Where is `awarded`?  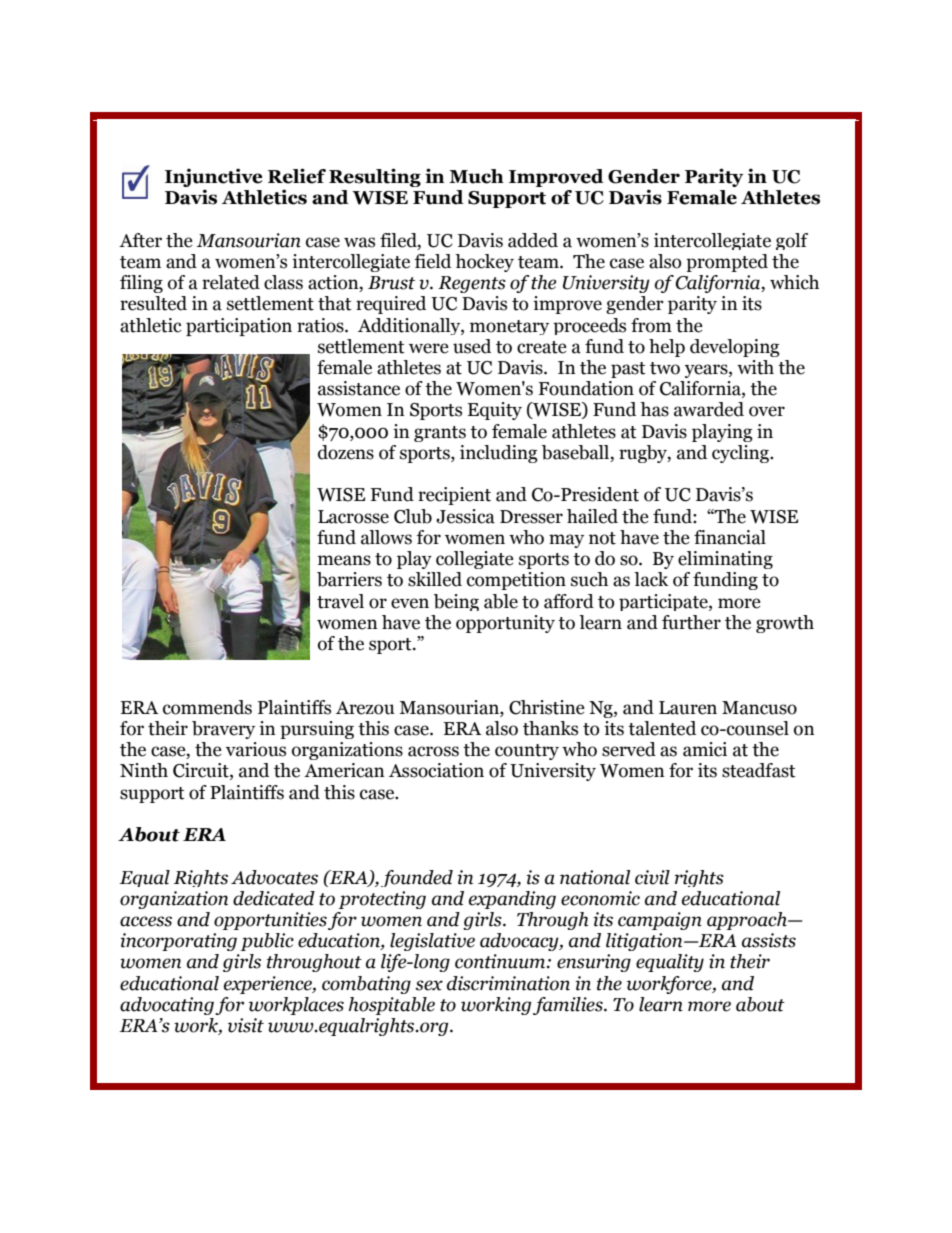 awarded is located at coordinates (709, 409).
